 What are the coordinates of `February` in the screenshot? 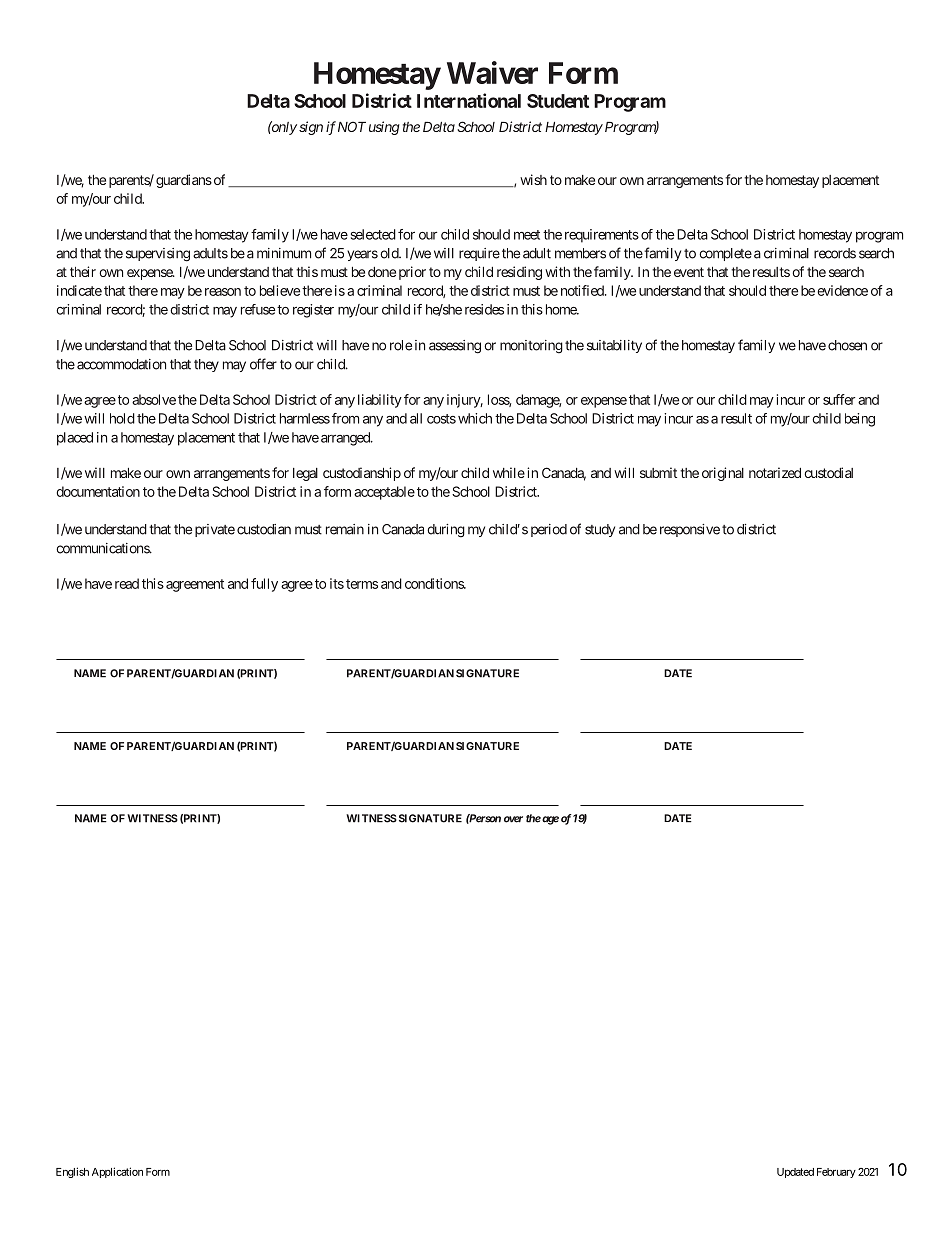 It's located at (836, 1173).
